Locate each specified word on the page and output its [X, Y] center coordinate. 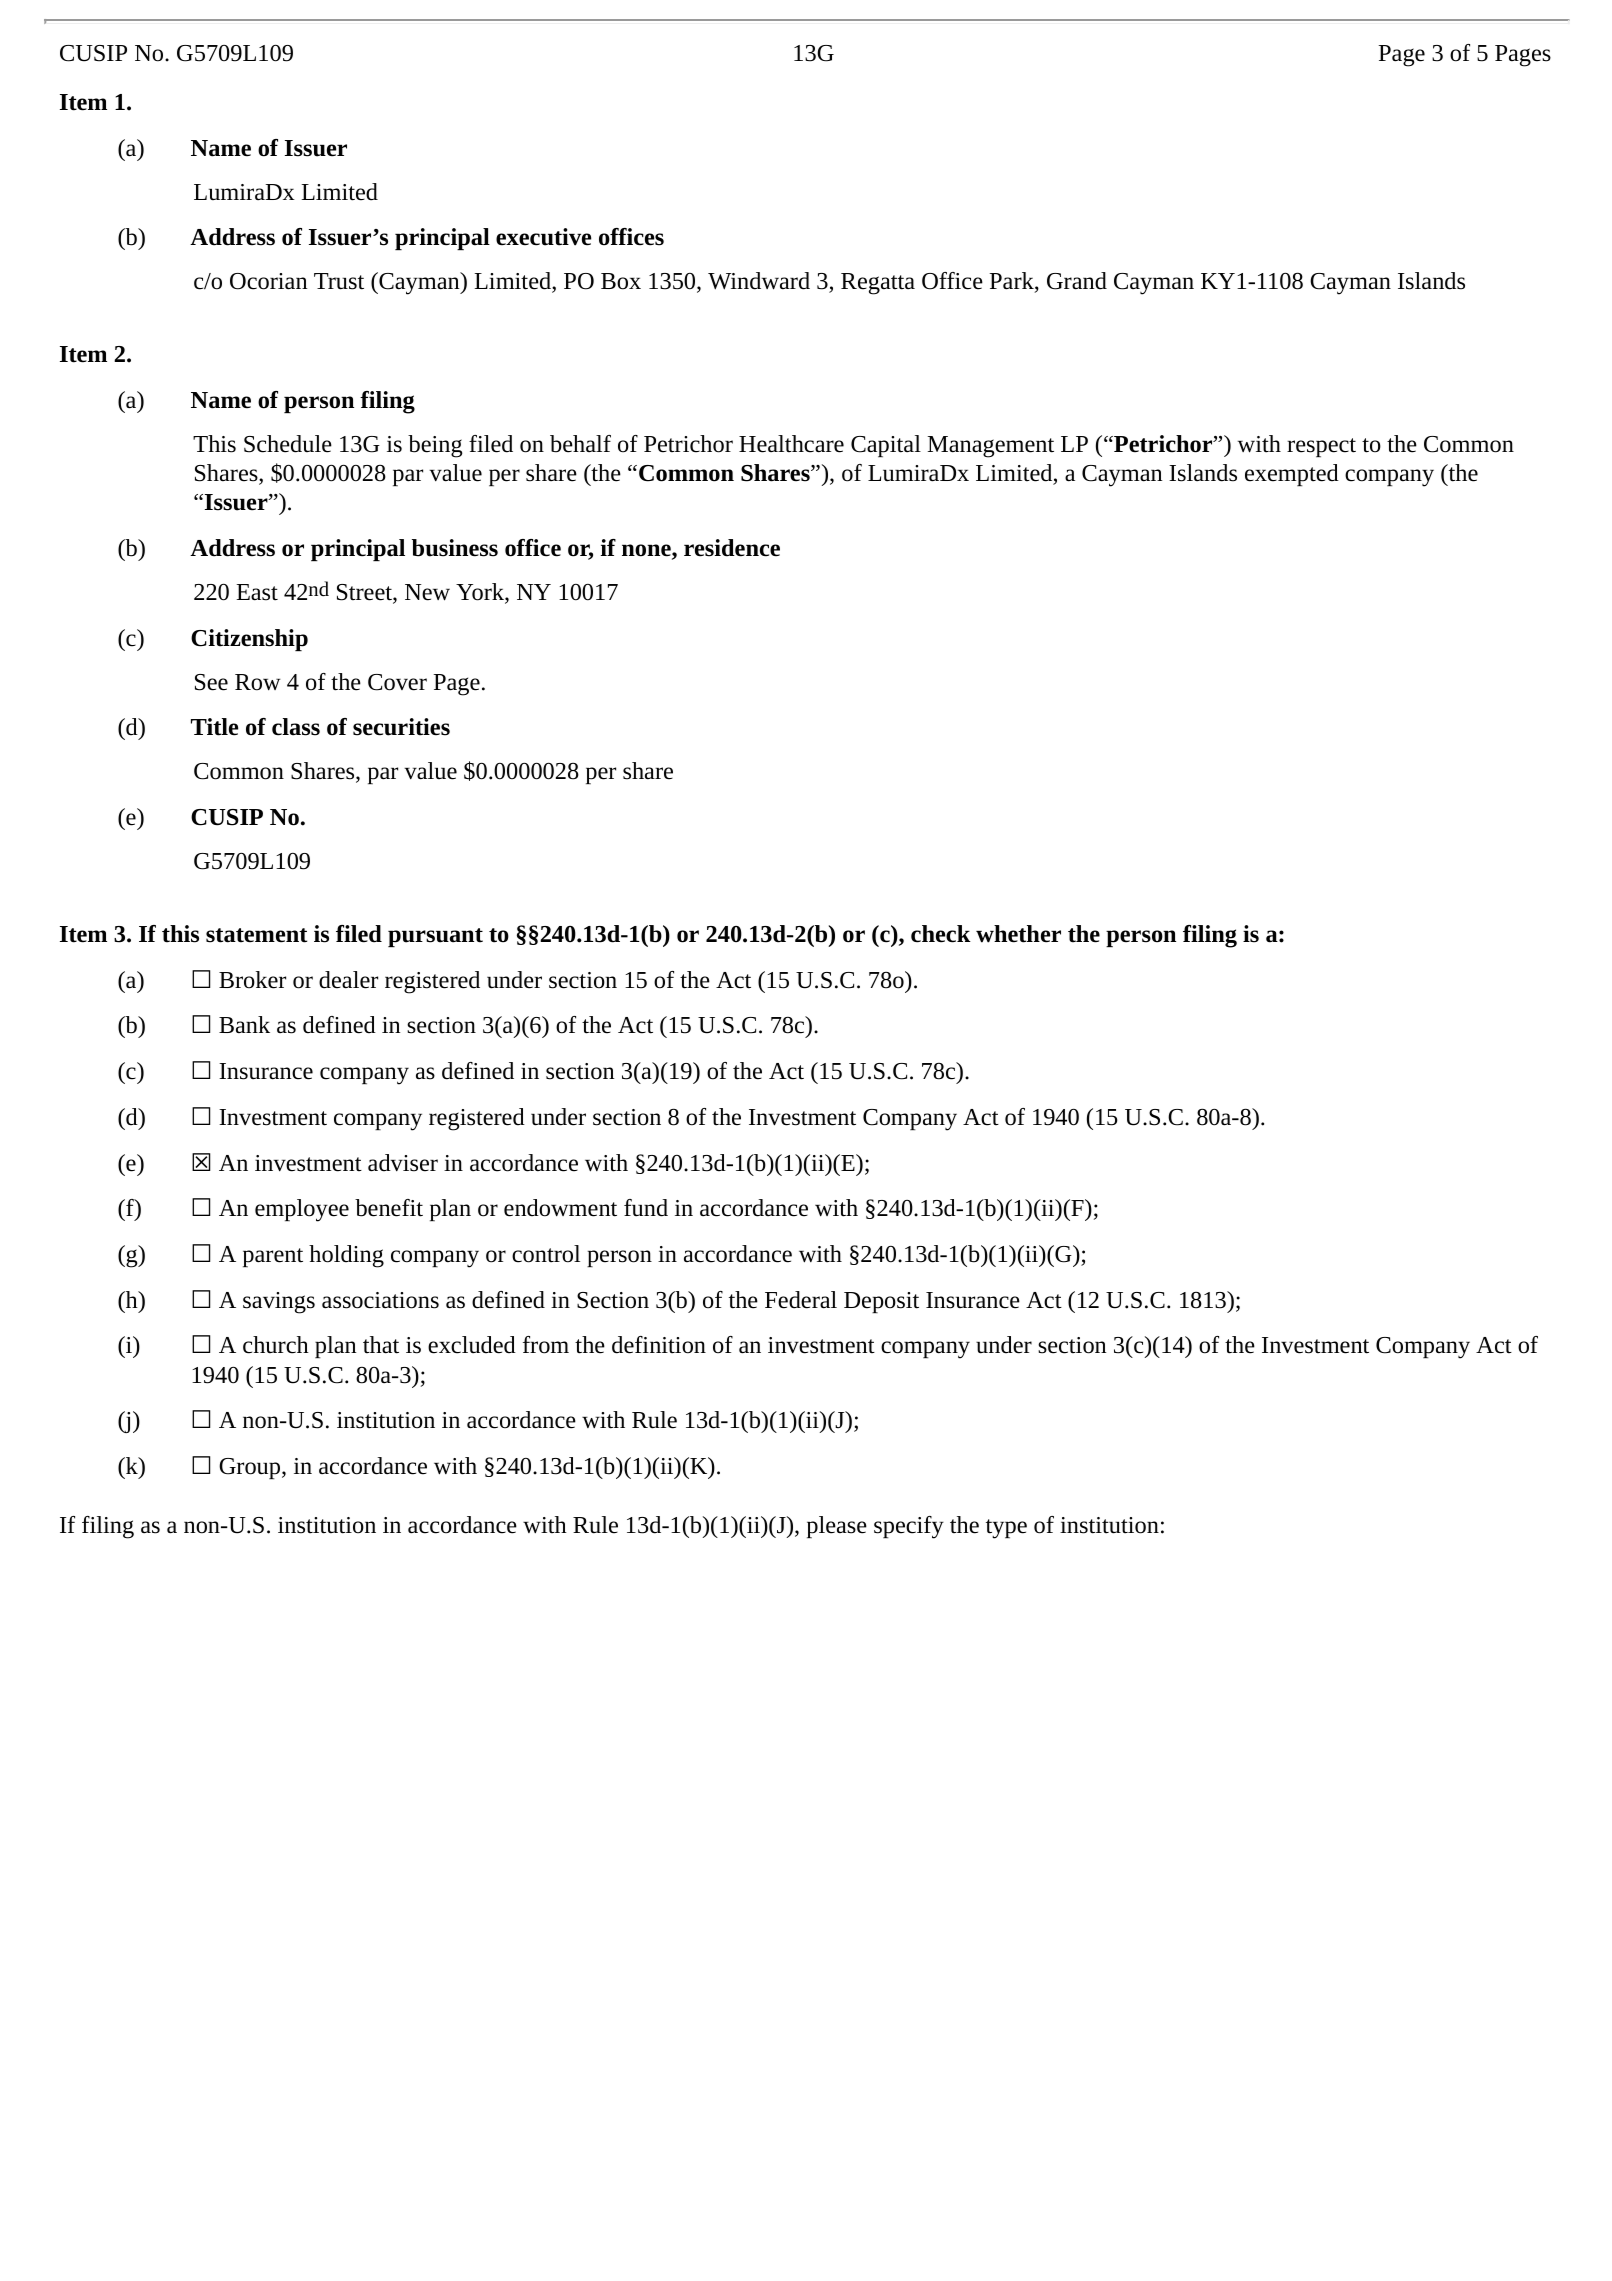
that [381, 1345]
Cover [397, 682]
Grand [1077, 281]
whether [1018, 934]
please [837, 1527]
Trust [339, 281]
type [1006, 1529]
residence [732, 548]
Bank [244, 1024]
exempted [1292, 475]
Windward [759, 281]
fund [646, 1208]
